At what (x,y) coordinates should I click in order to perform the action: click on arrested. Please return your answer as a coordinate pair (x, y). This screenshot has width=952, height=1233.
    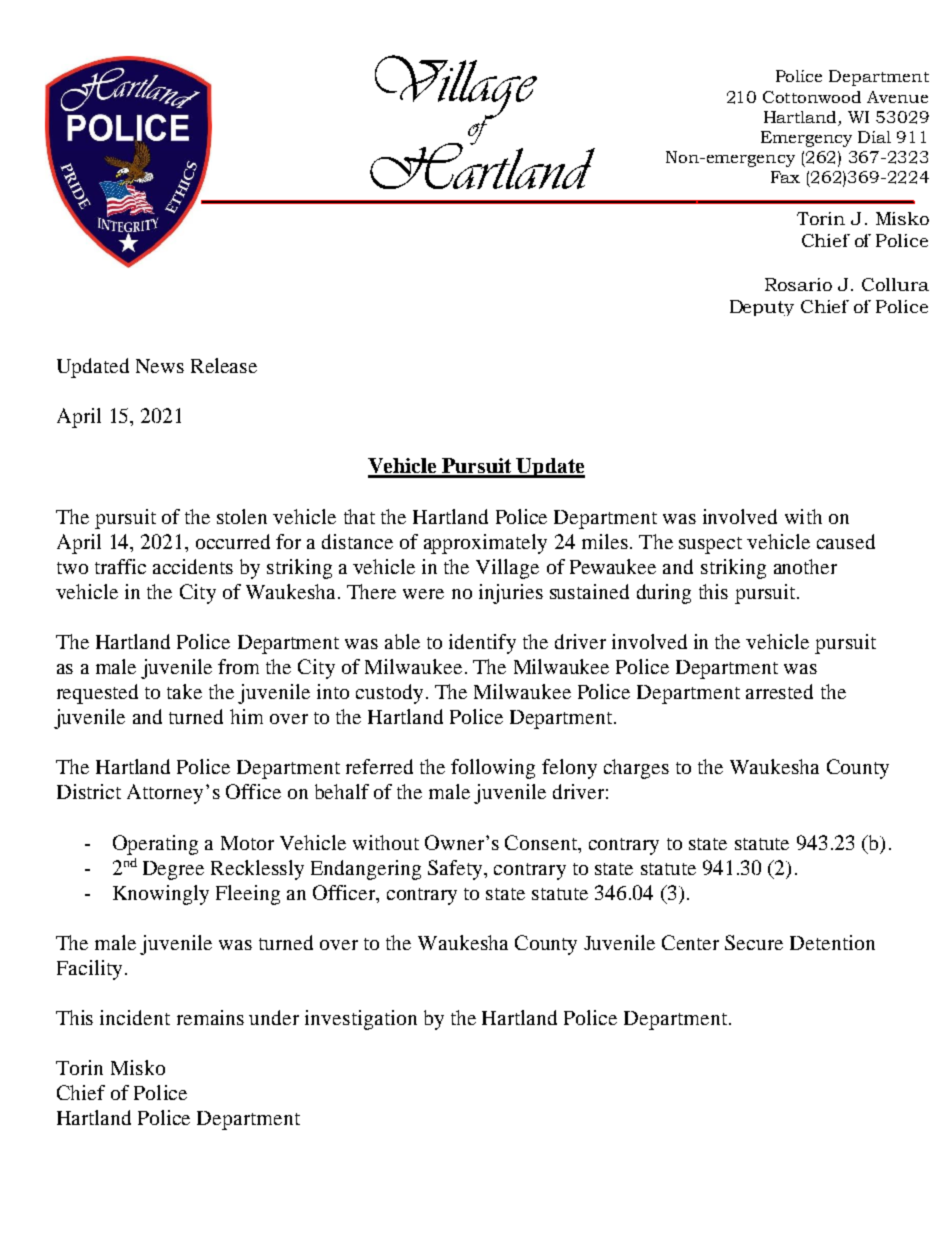
    Looking at the image, I should click on (779, 691).
